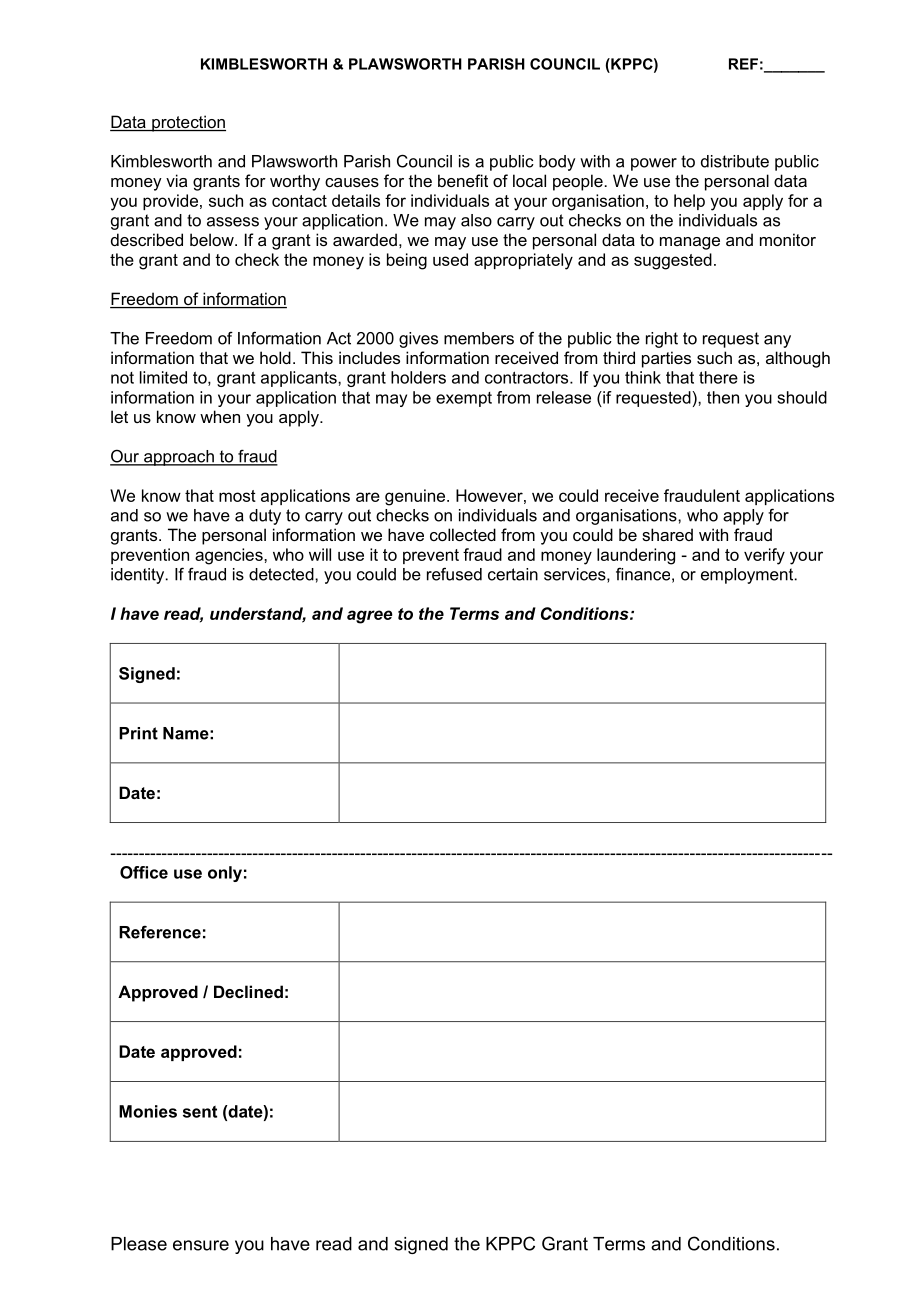 This image has height=1309, width=924. I want to click on ensure, so click(201, 1245).
